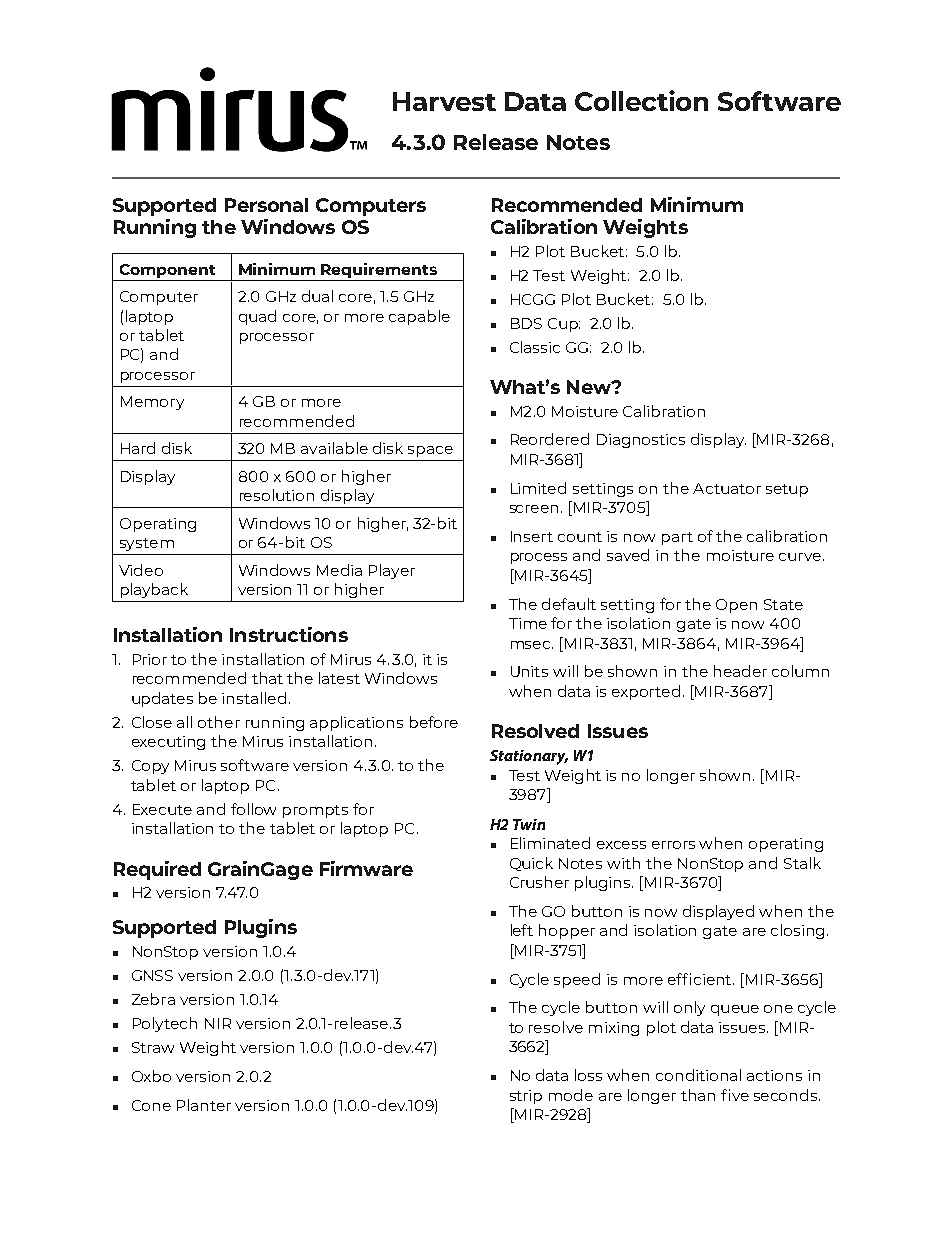 This document has width=952, height=1233. Describe the element at coordinates (154, 590) in the document. I see `playback` at that location.
